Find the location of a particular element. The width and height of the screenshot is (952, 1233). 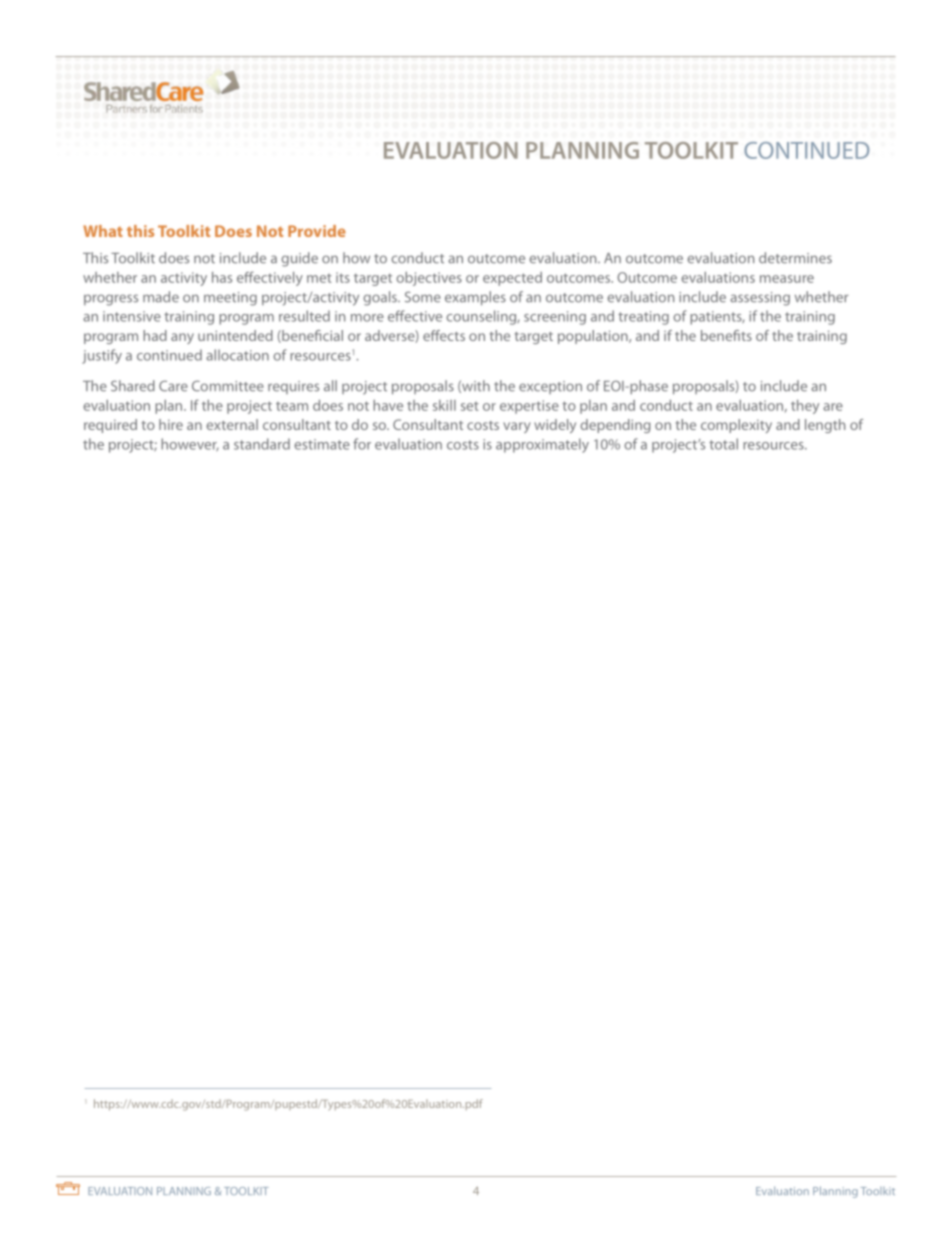

total is located at coordinates (723, 444).
